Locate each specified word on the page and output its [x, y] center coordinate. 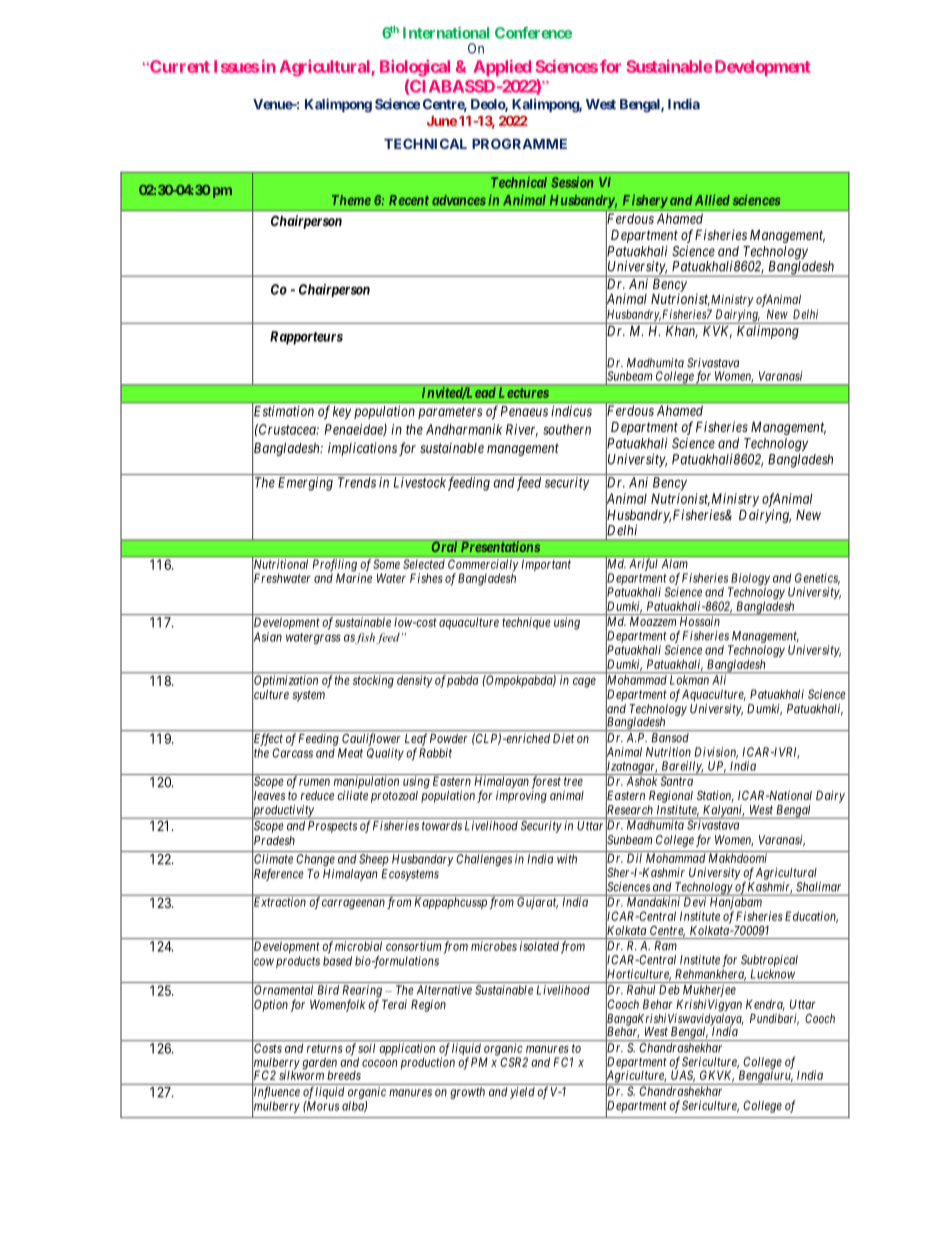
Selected [424, 564]
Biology [750, 579]
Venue [273, 104]
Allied [712, 200]
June [442, 121]
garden [319, 1064]
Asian [267, 637]
